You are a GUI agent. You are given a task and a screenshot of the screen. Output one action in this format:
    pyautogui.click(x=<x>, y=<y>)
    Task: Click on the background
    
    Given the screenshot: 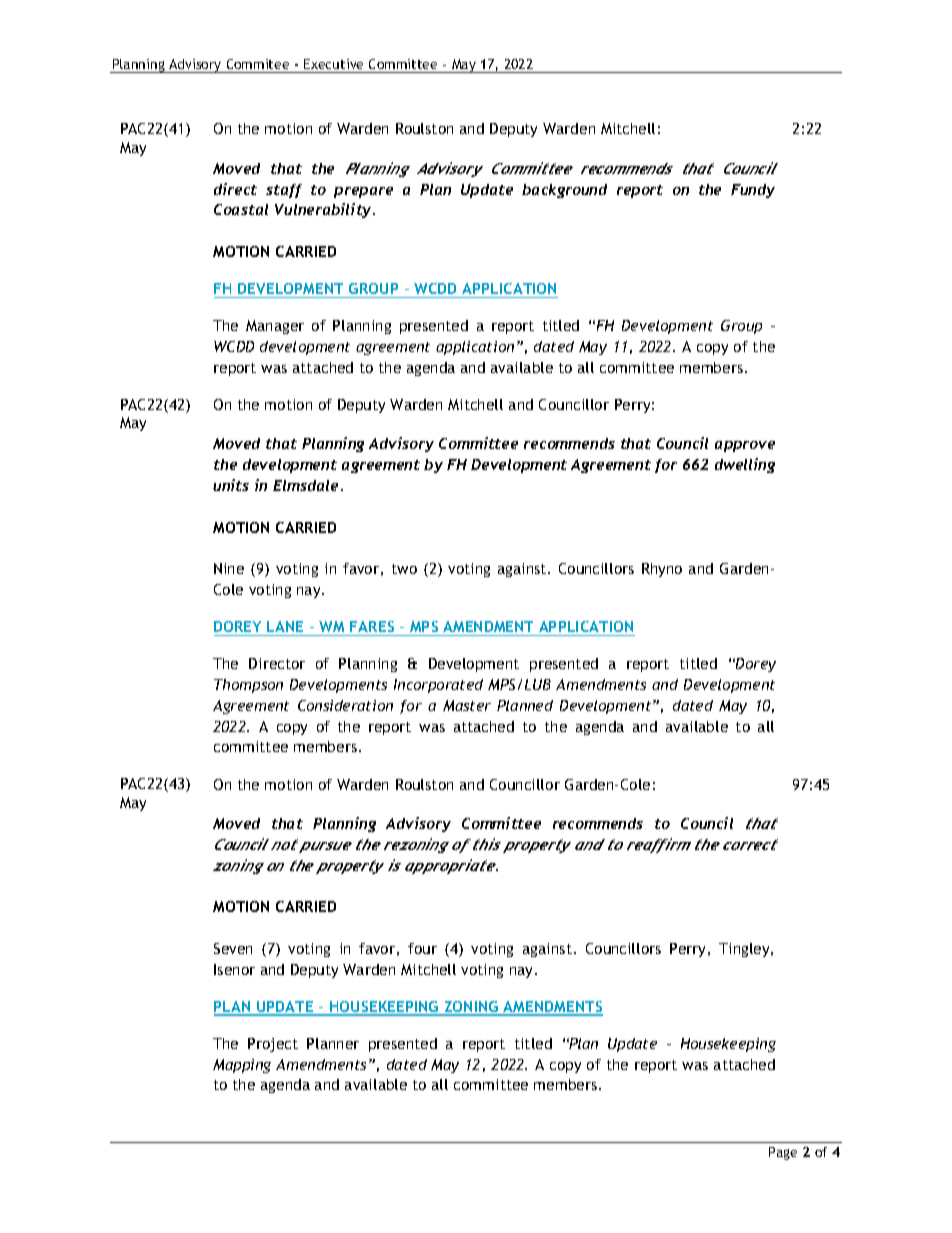 What is the action you would take?
    pyautogui.click(x=564, y=191)
